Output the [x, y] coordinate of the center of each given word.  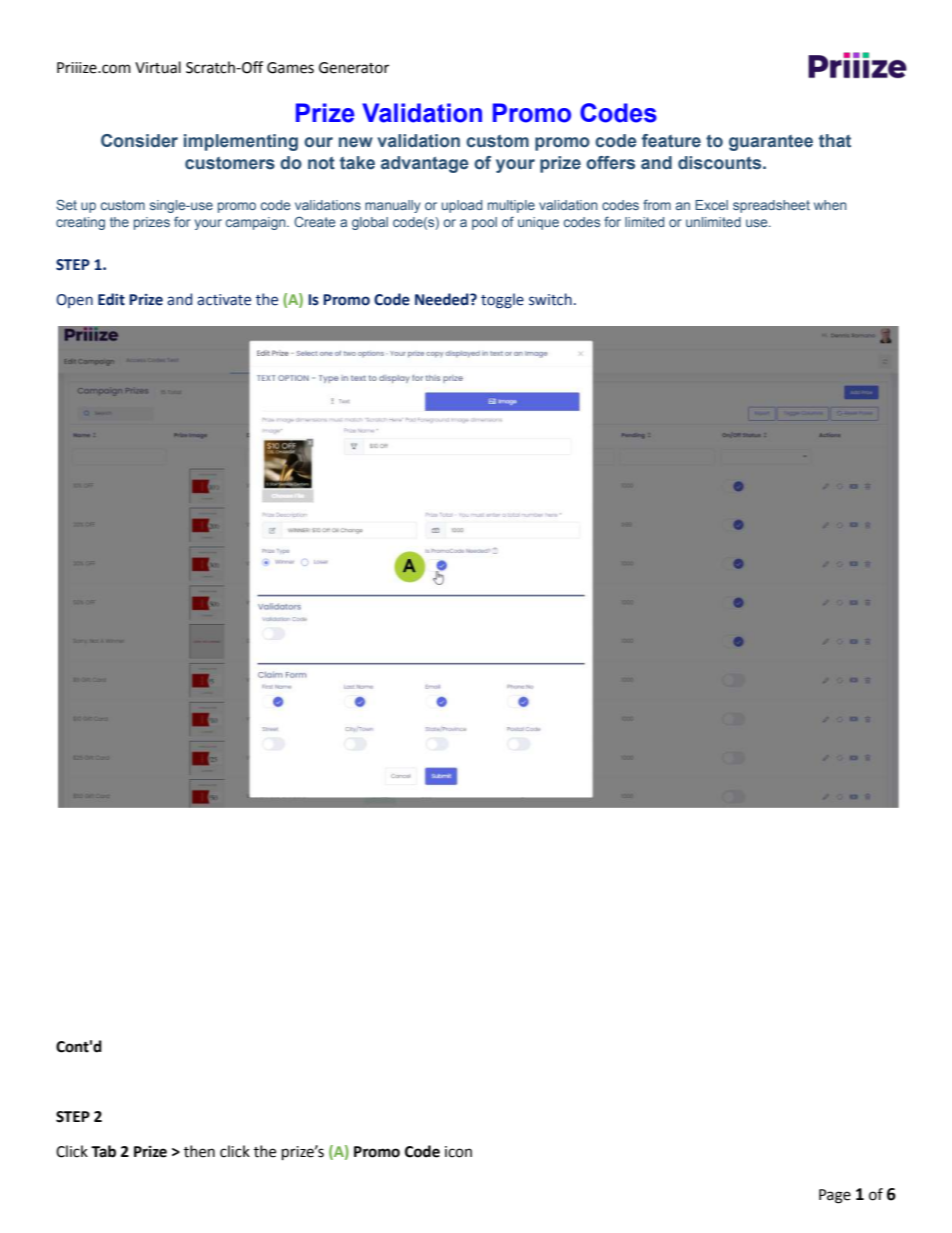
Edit [111, 299]
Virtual [158, 67]
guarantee [771, 143]
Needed [443, 299]
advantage [425, 164]
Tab [103, 1151]
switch [550, 299]
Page [835, 1196]
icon [458, 1152]
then [199, 1151]
